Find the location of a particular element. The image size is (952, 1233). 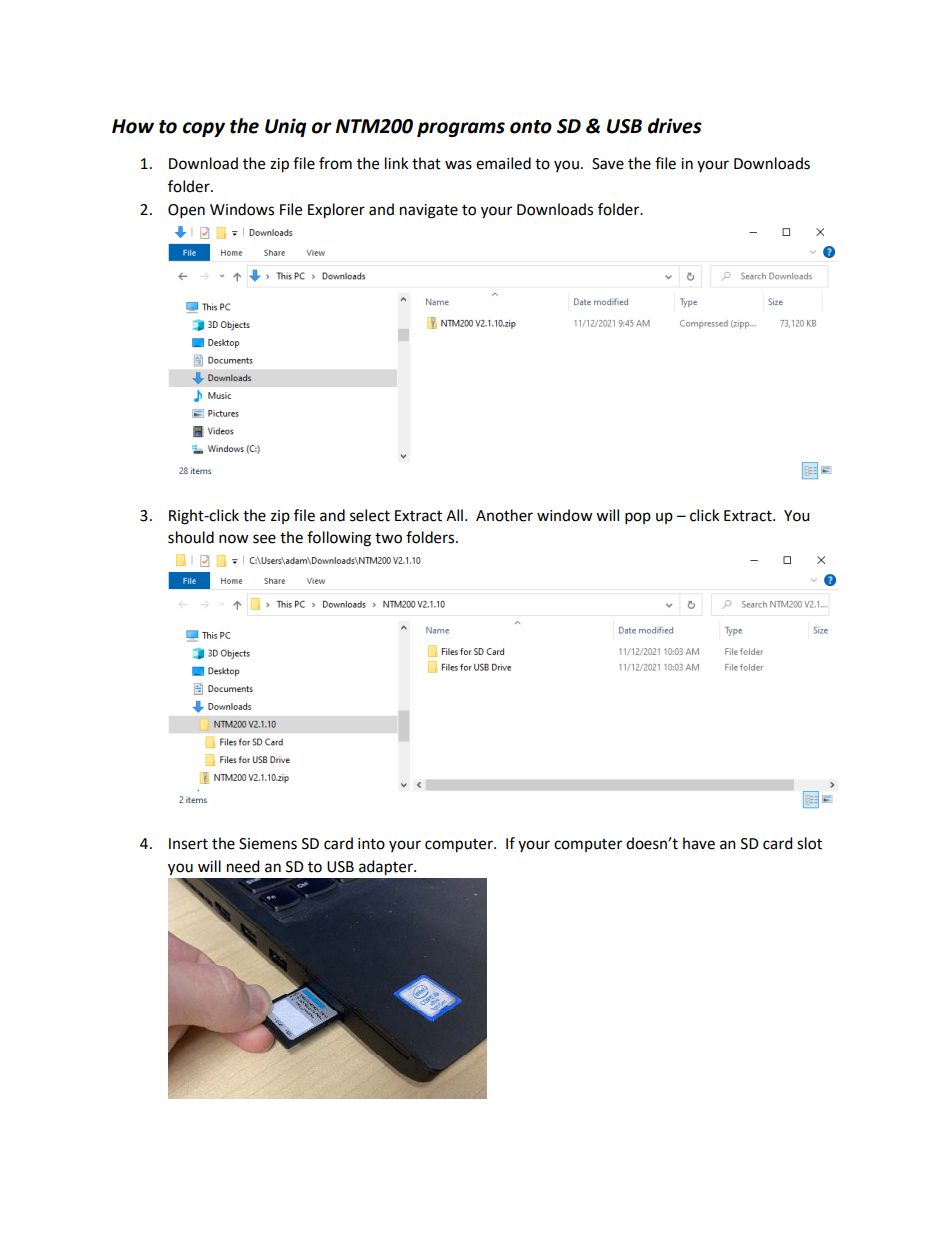

Open is located at coordinates (186, 211).
